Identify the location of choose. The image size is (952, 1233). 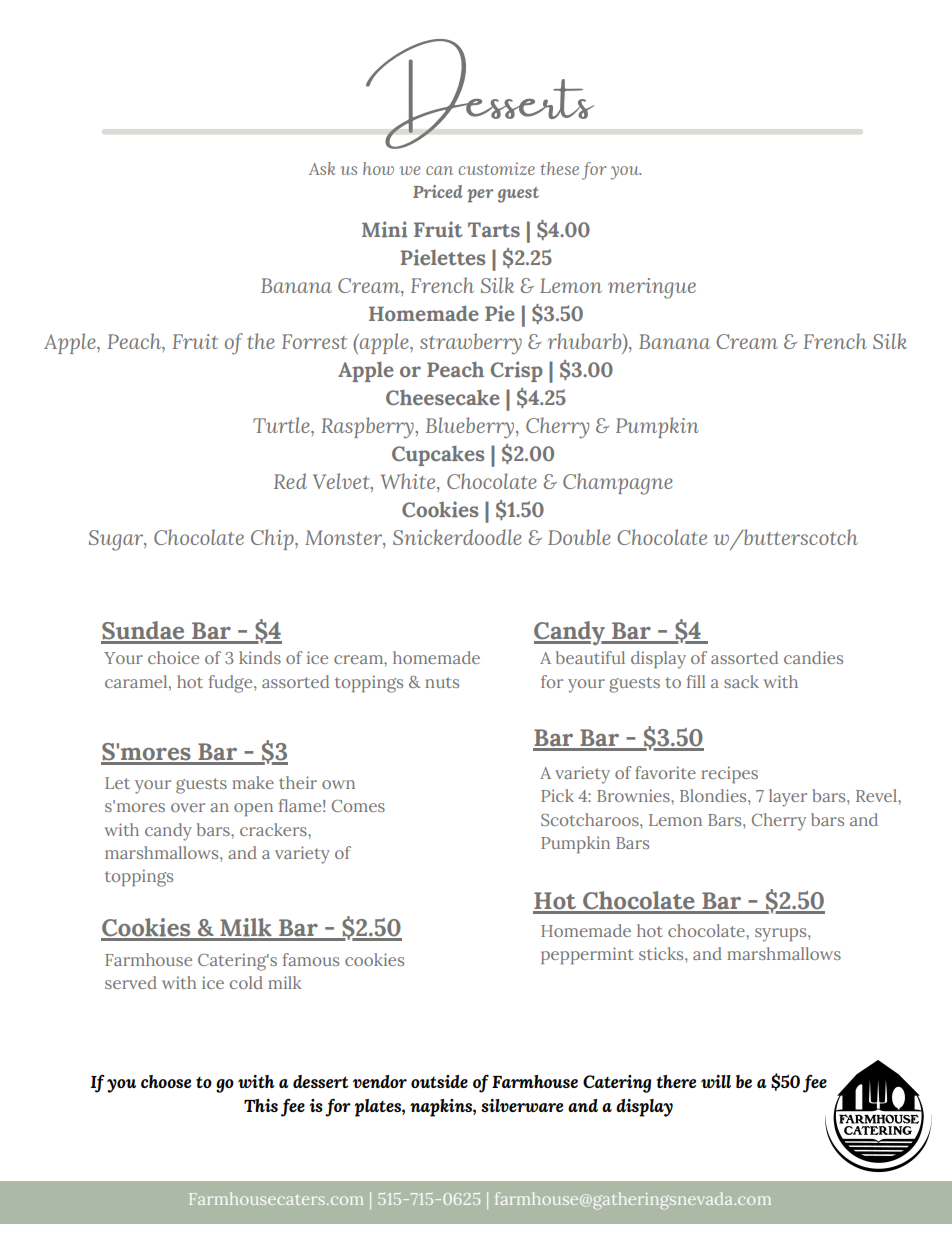
(166, 1081).
